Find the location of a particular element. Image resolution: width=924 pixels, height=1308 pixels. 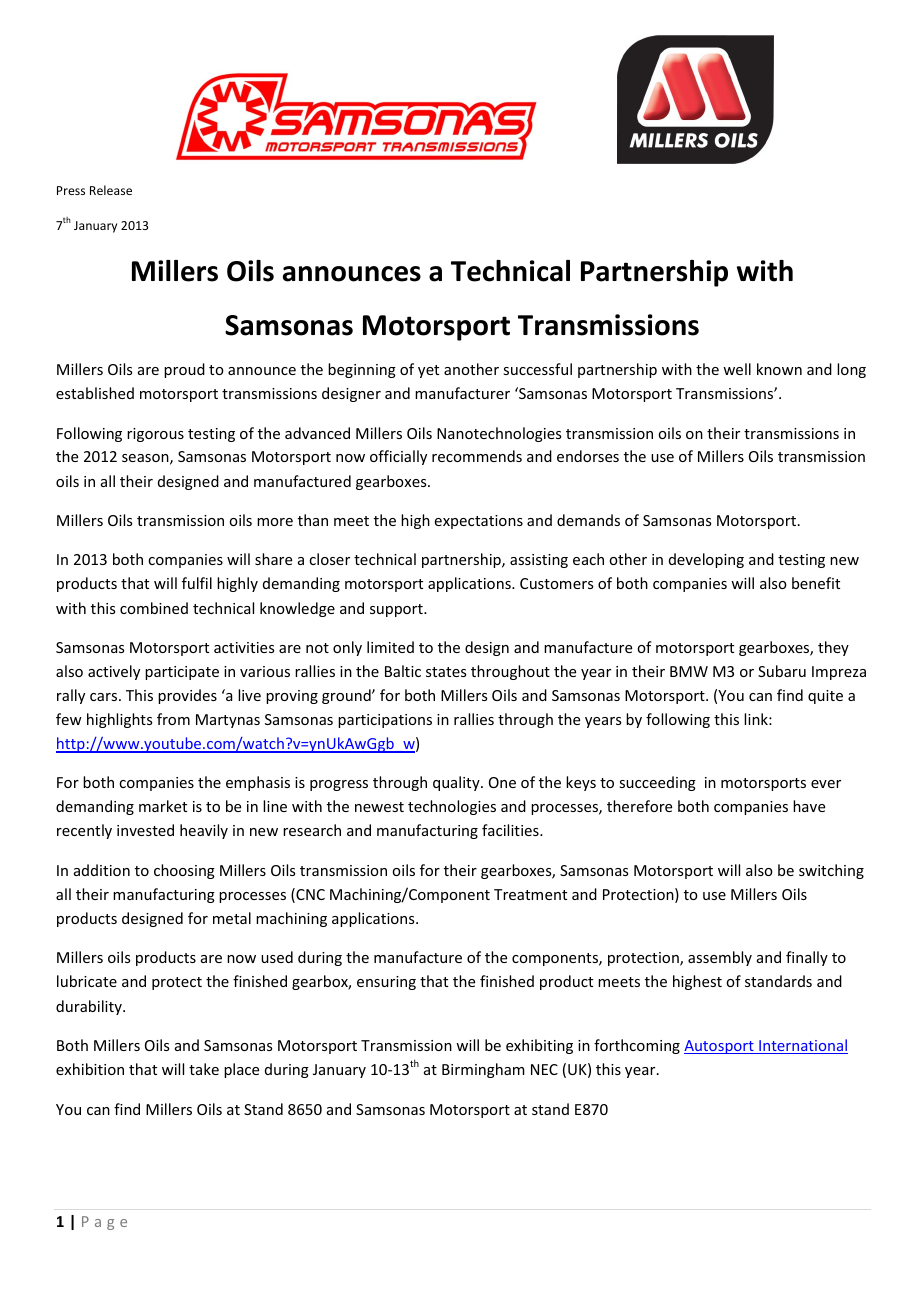

International is located at coordinates (802, 1046).
